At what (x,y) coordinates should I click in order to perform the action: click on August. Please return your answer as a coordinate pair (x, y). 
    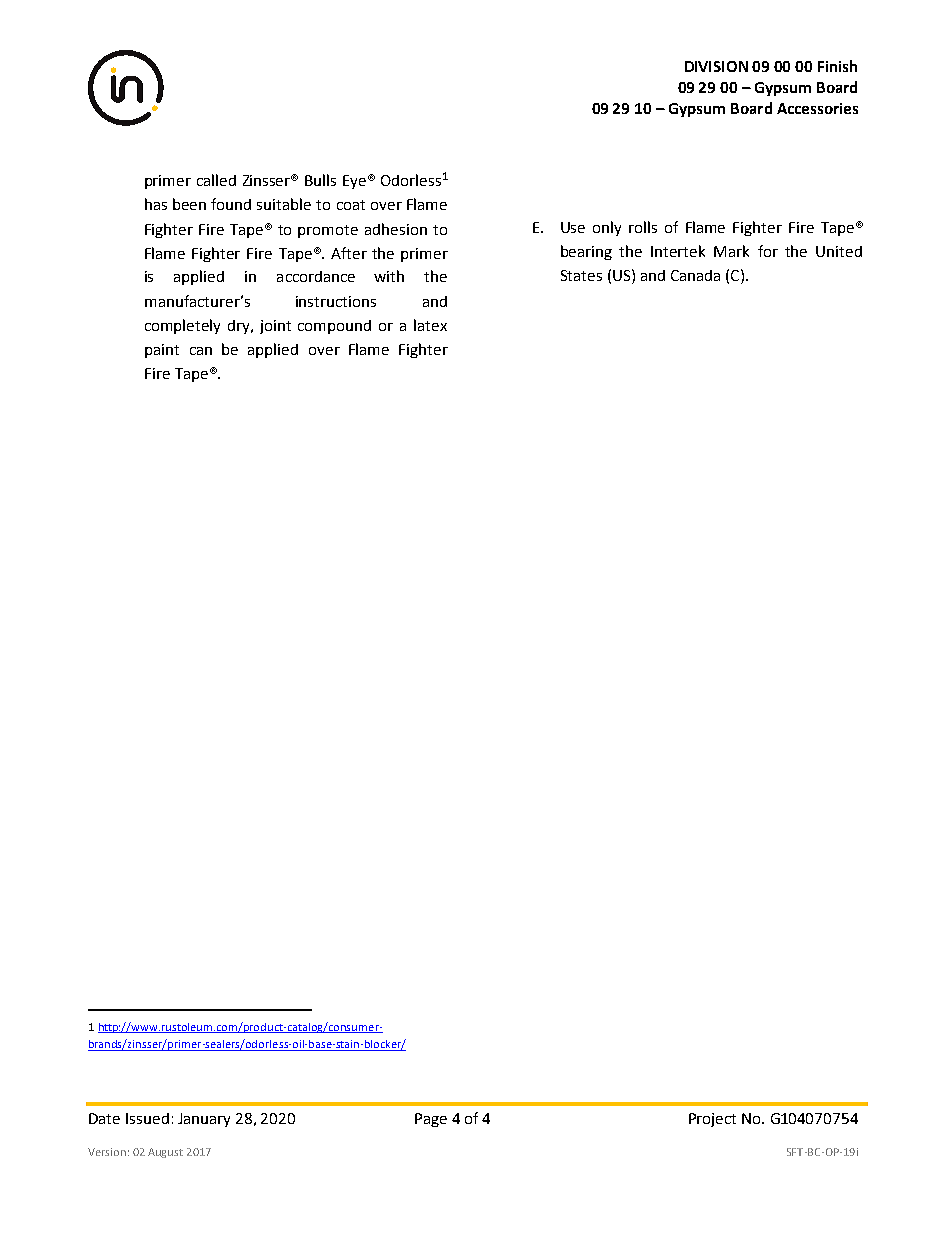
    Looking at the image, I should click on (165, 1153).
